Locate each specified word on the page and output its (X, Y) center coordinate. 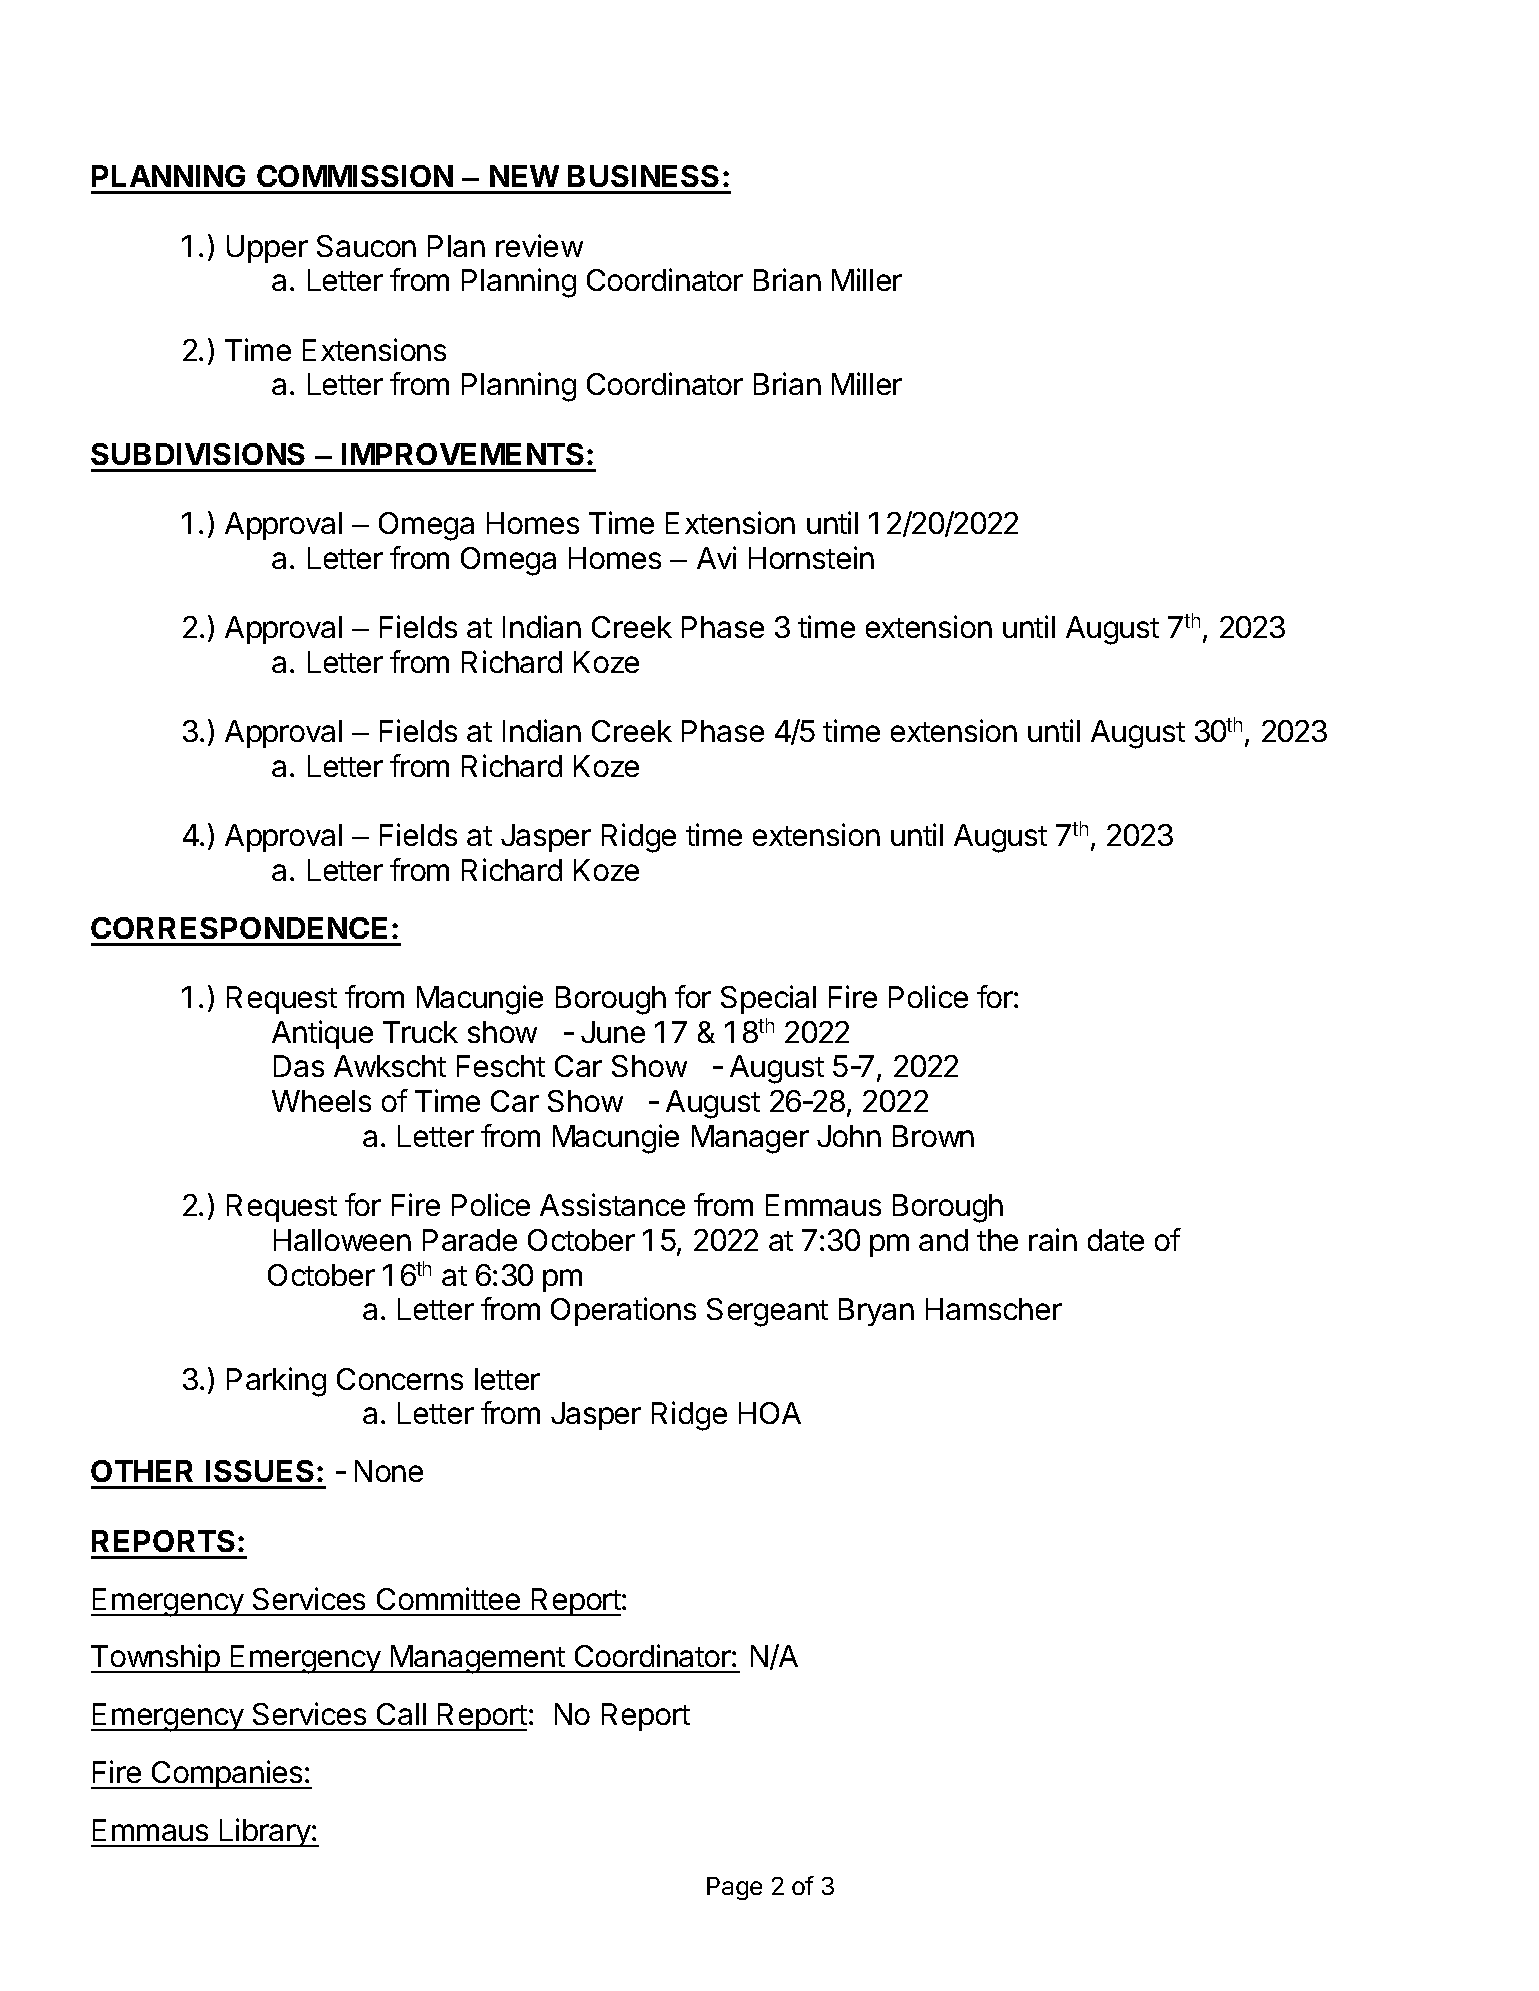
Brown (933, 1136)
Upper (267, 249)
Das (299, 1066)
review (539, 245)
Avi (716, 557)
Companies (227, 1774)
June (613, 1032)
